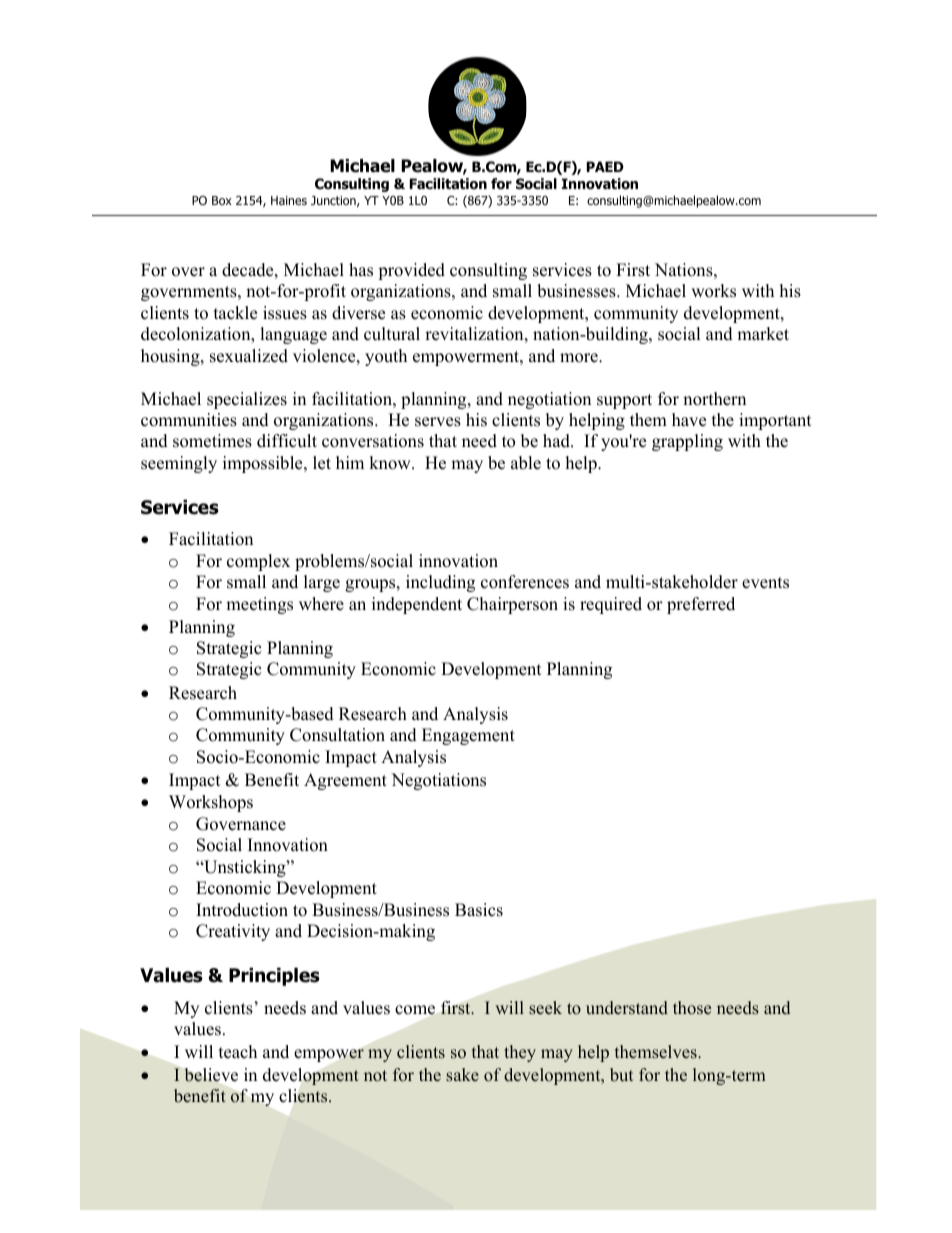  I want to click on Chairperson, so click(512, 605).
